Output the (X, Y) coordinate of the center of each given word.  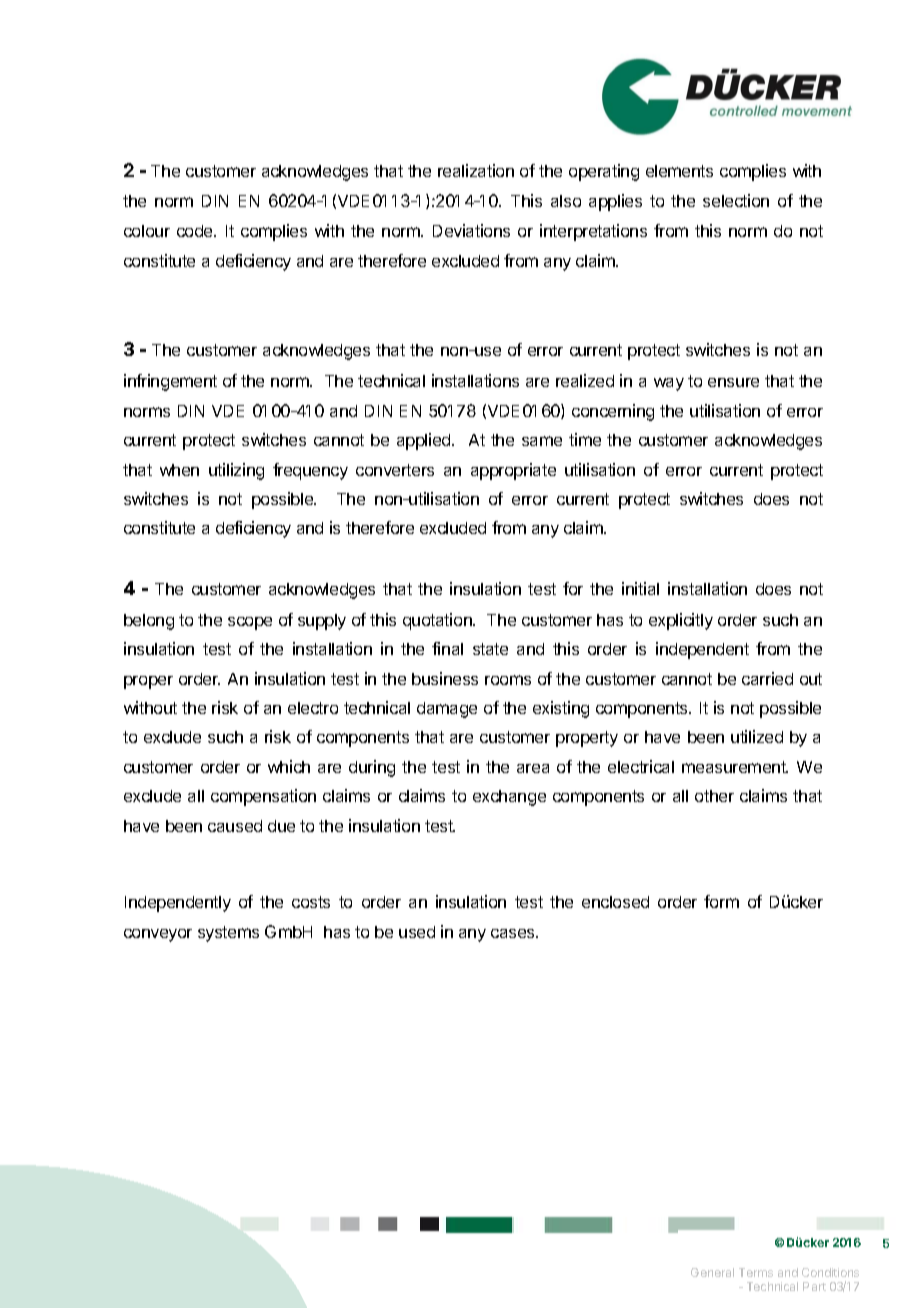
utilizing (236, 471)
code (196, 231)
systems (228, 934)
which (289, 766)
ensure (733, 382)
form (721, 901)
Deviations (471, 230)
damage (447, 710)
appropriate (513, 471)
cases (514, 933)
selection (736, 200)
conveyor (158, 935)
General (712, 1272)
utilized (757, 736)
